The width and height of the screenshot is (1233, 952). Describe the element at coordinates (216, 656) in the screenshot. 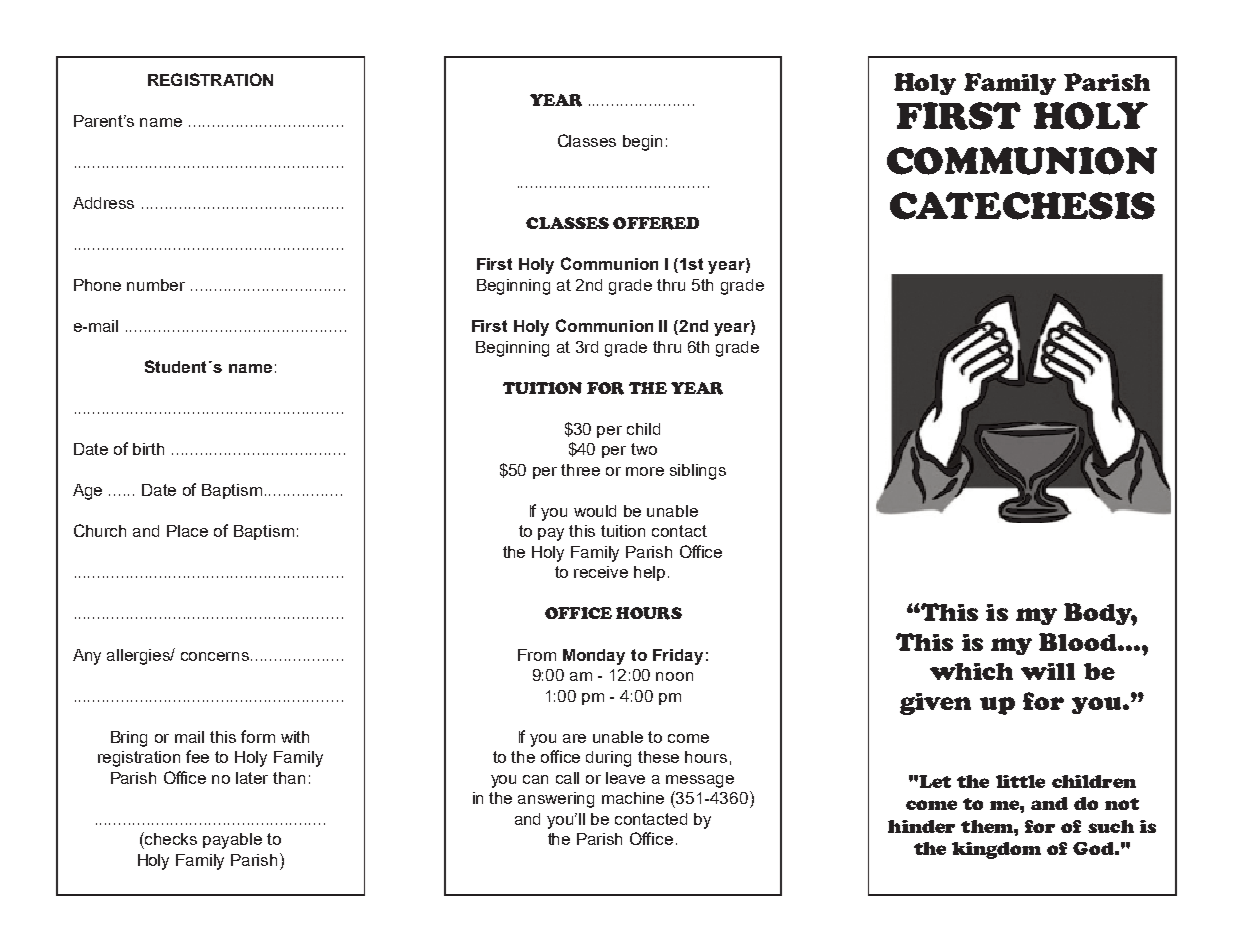

I see `concerns` at that location.
